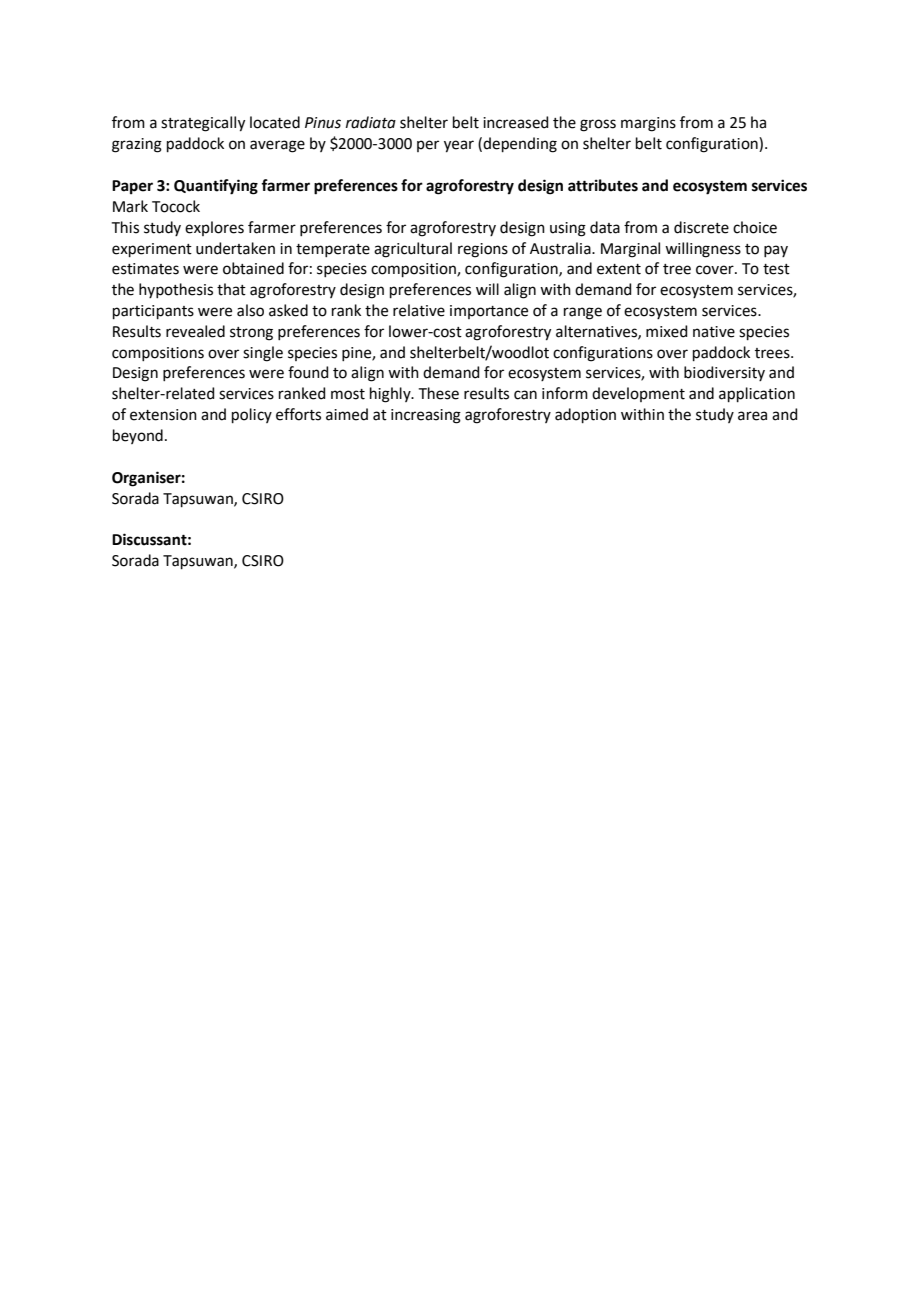 The image size is (924, 1308). I want to click on test, so click(776, 269).
